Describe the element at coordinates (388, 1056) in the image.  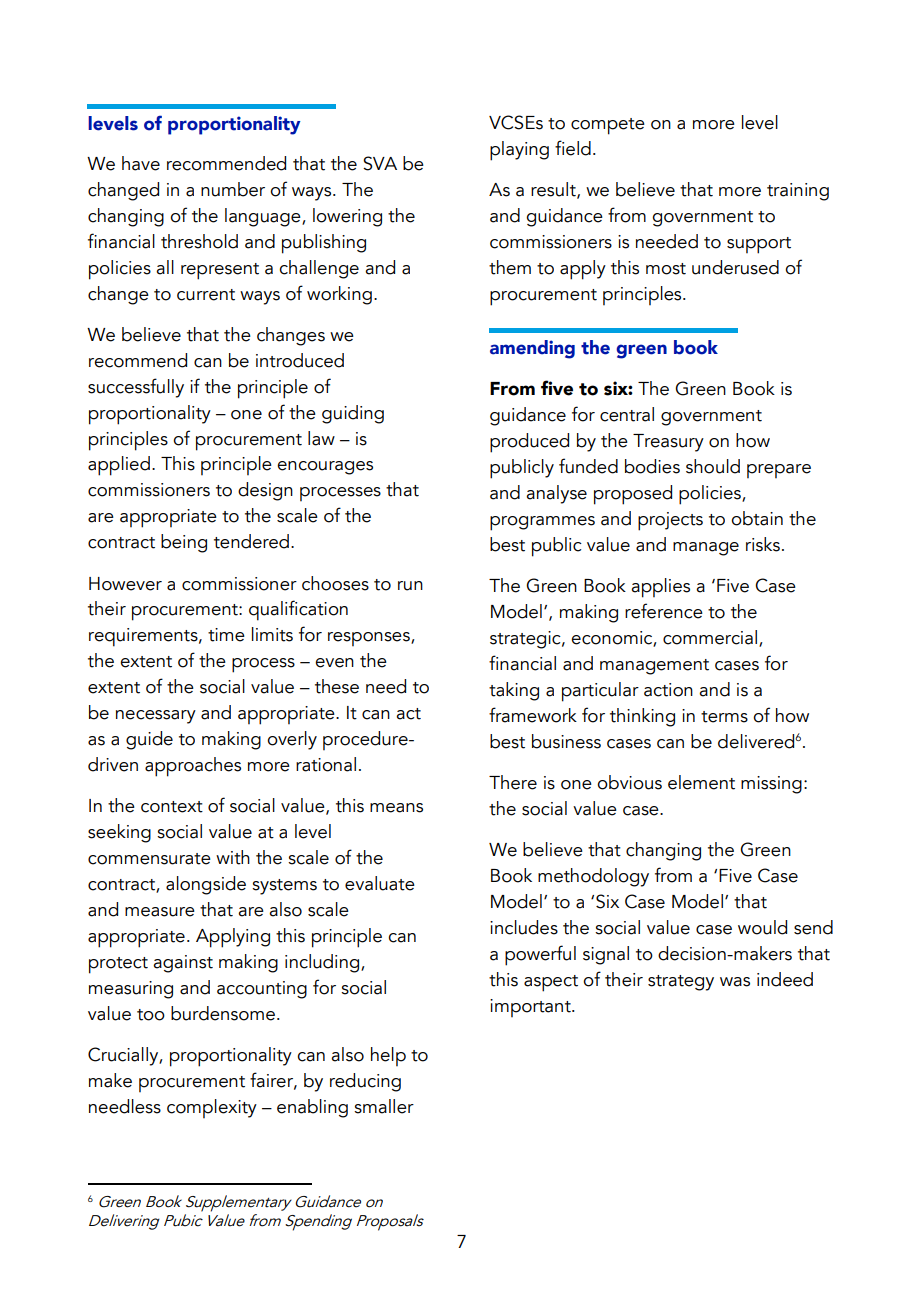
I see `help` at that location.
